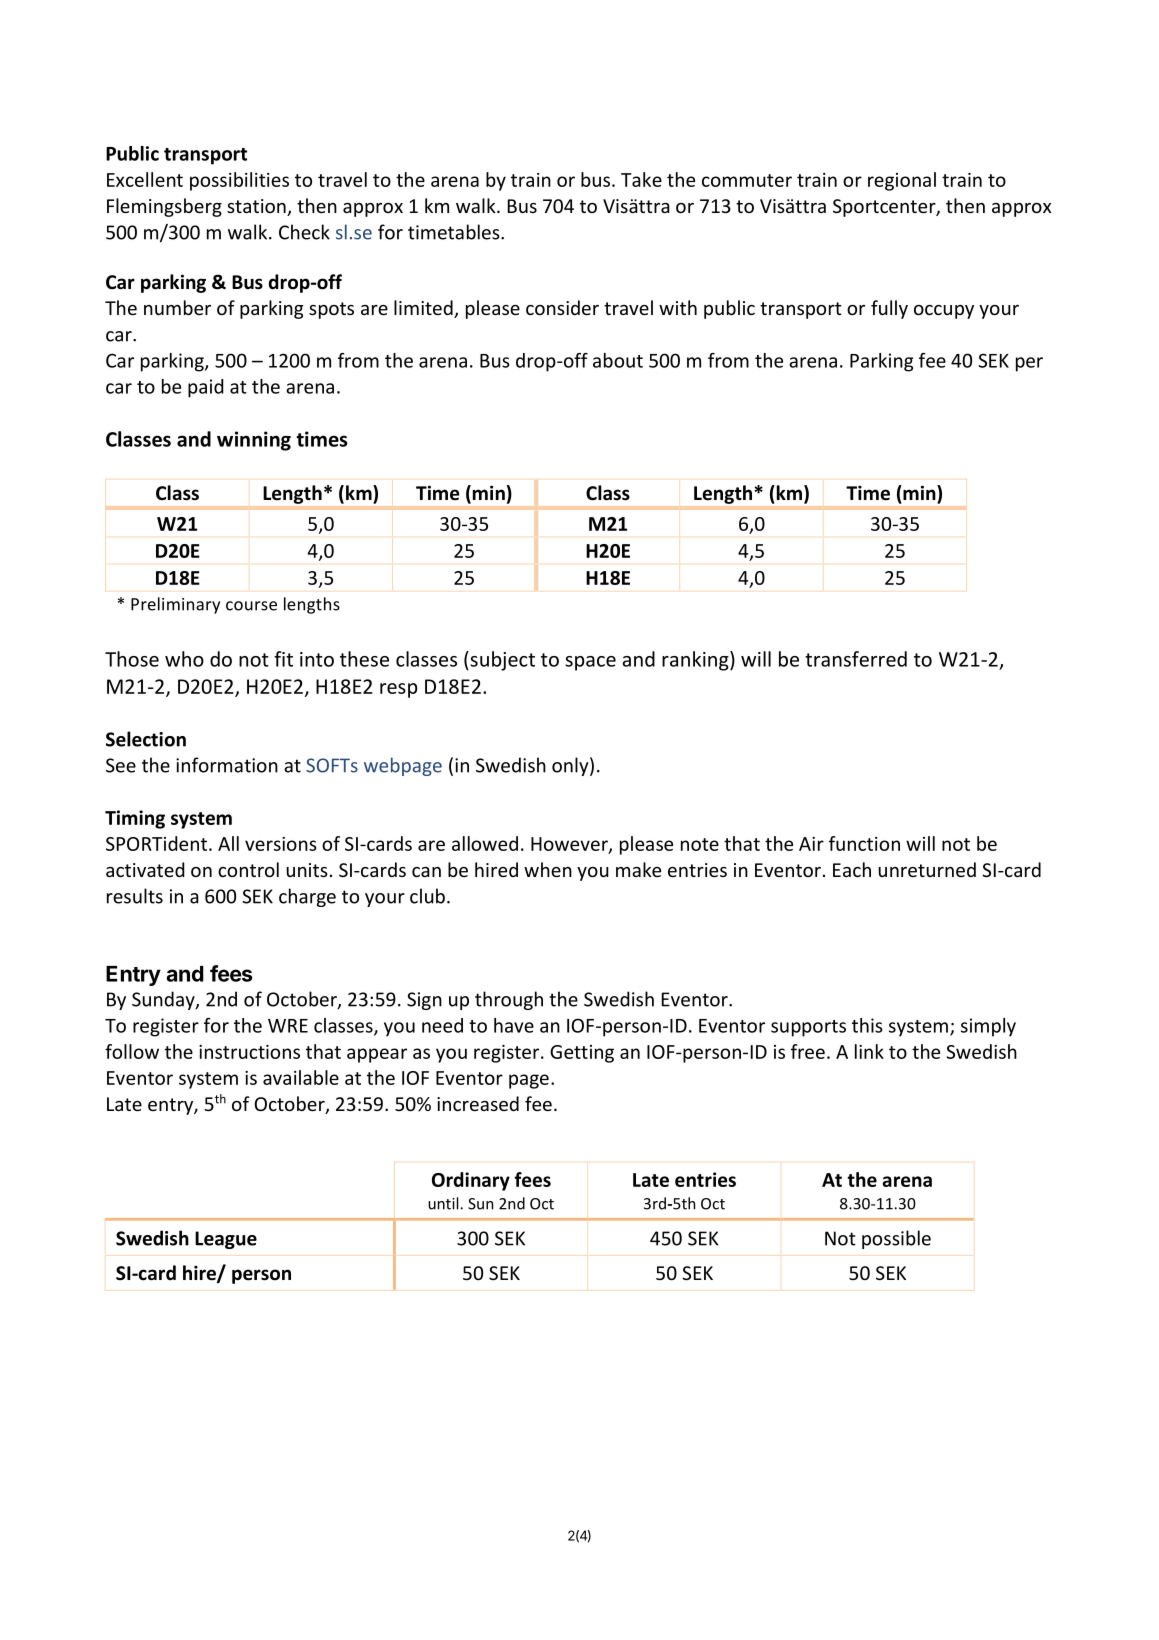  What do you see at coordinates (226, 1240) in the image?
I see `League` at bounding box center [226, 1240].
